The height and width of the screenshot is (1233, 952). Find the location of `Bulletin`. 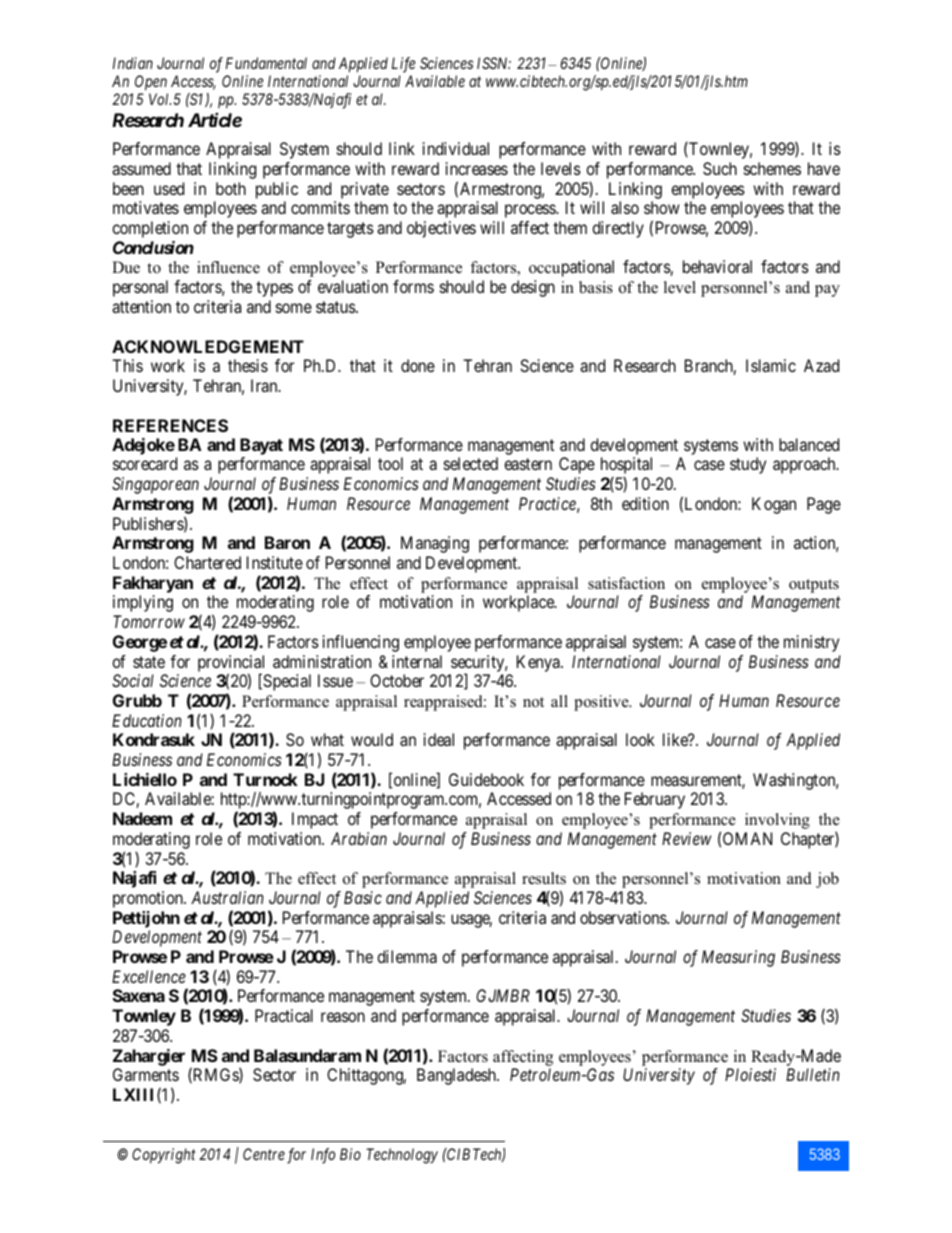

Bulletin is located at coordinates (813, 1074).
